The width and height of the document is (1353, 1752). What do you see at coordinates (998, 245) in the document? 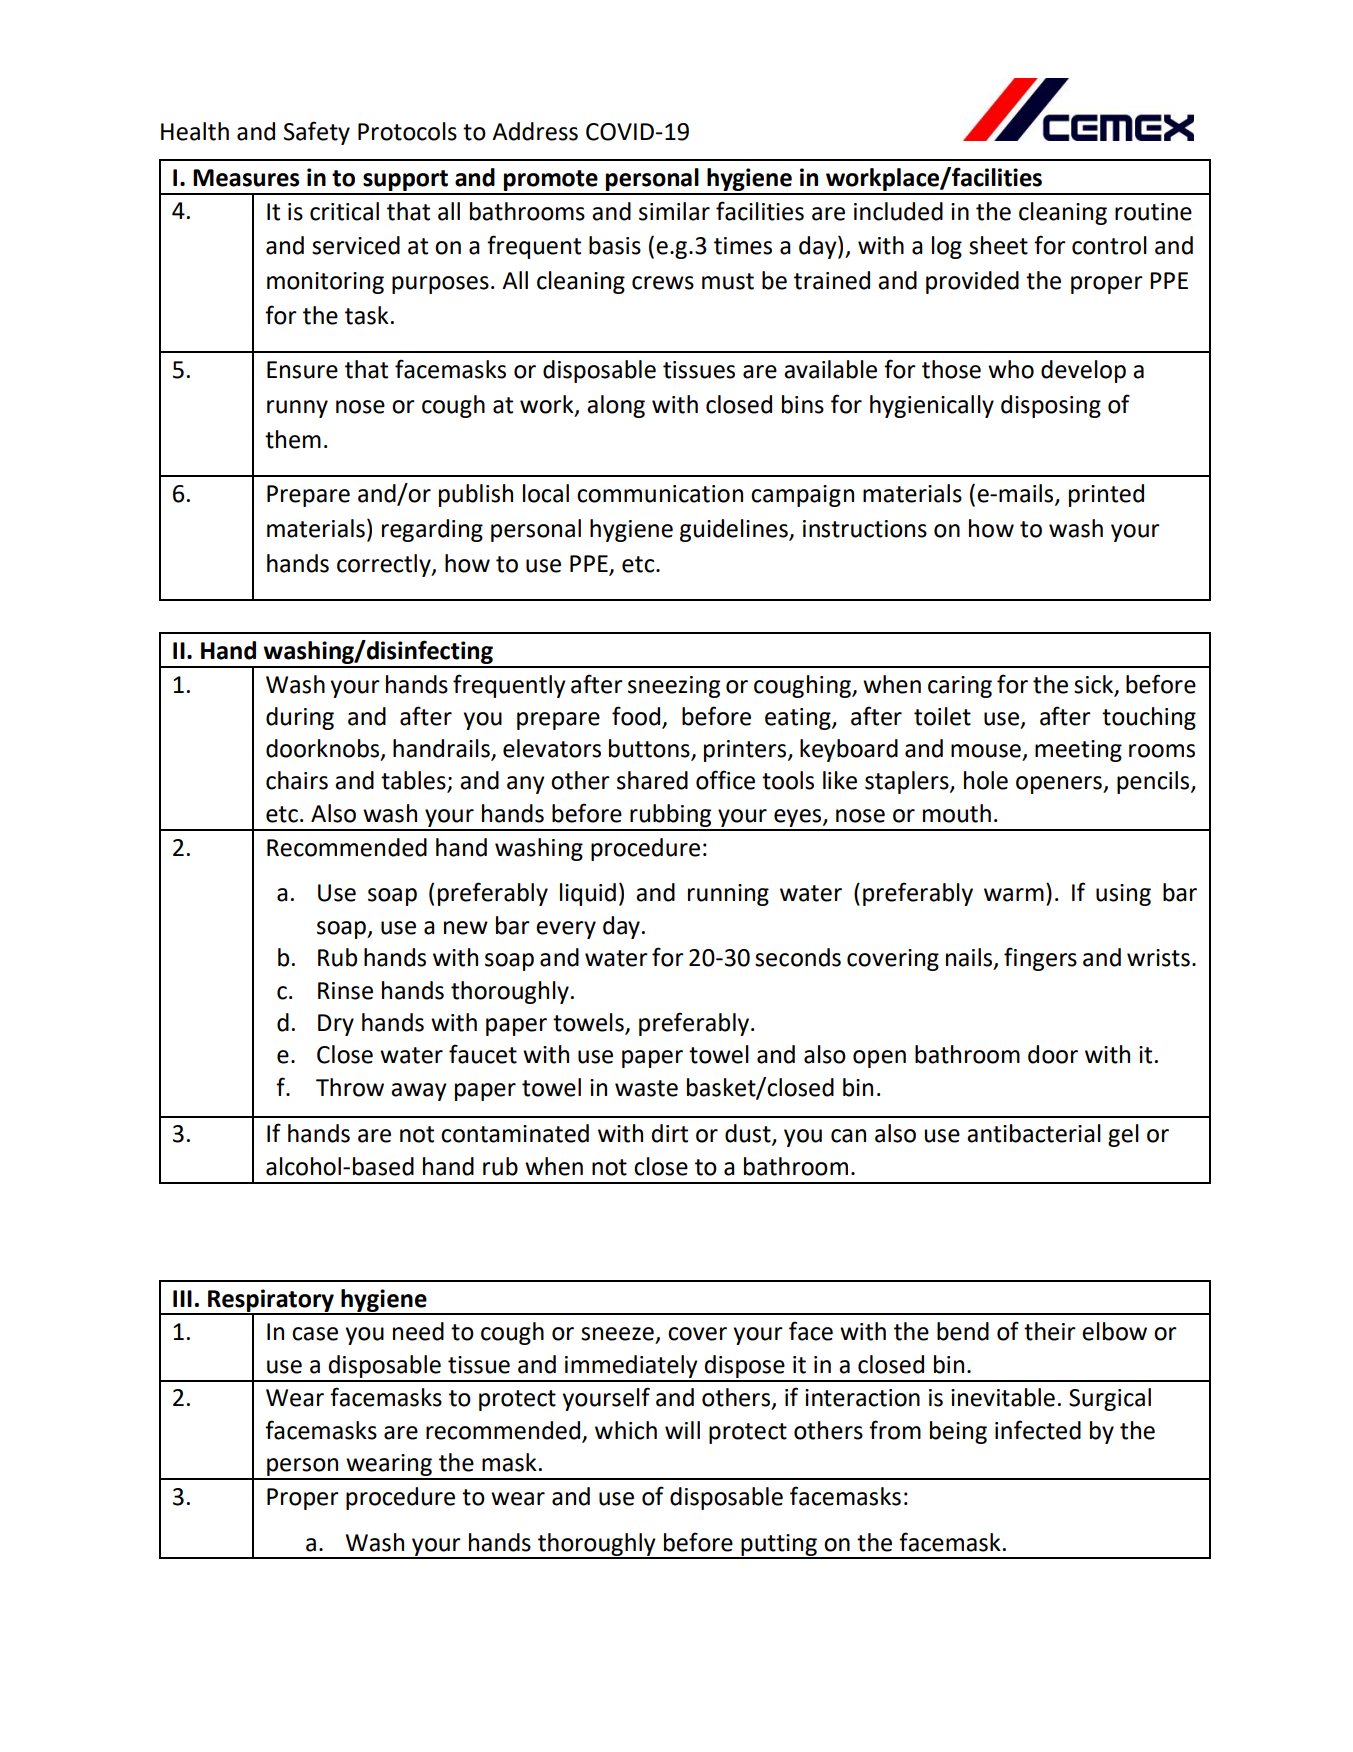
I see `sheet` at bounding box center [998, 245].
